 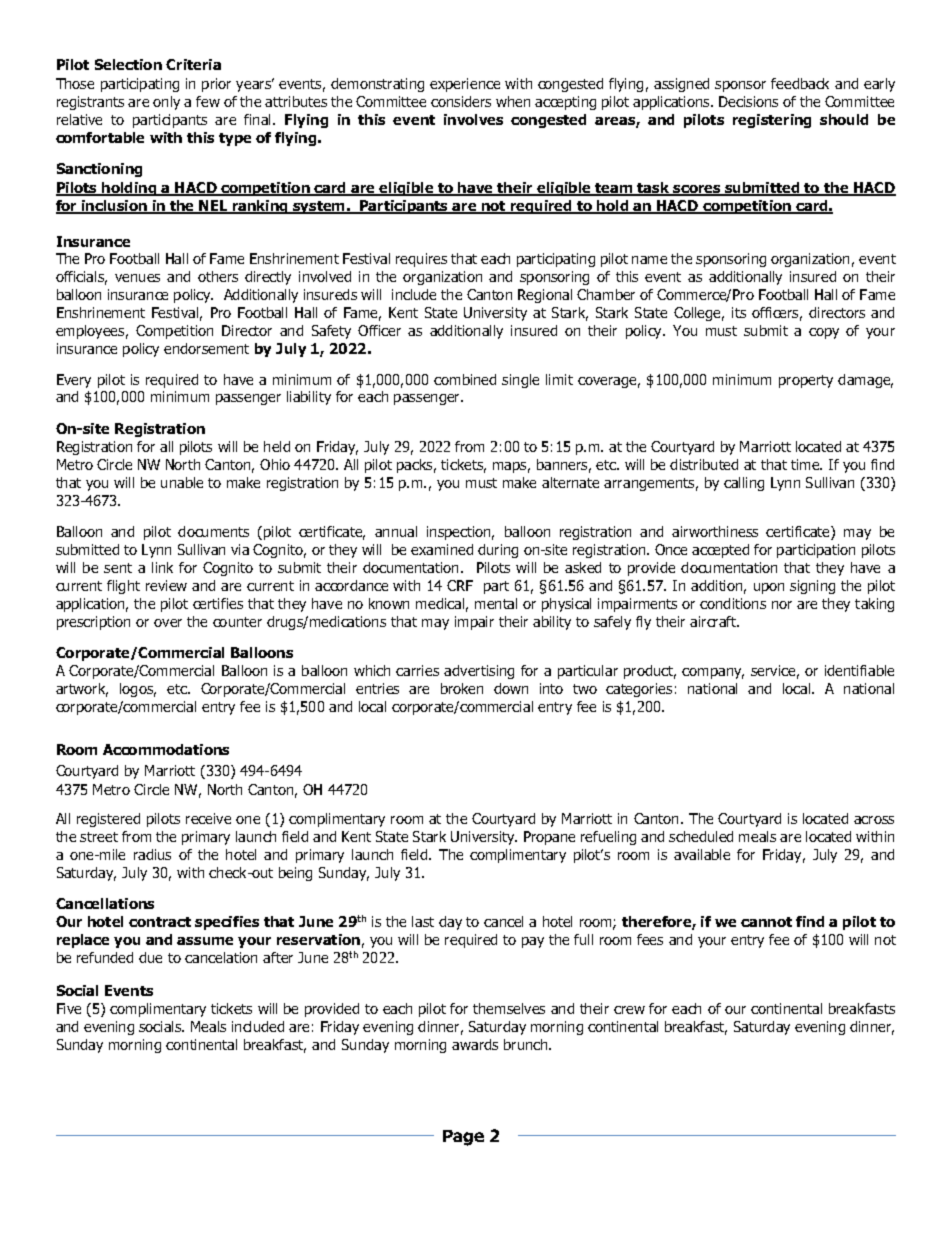 What do you see at coordinates (69, 1008) in the screenshot?
I see `Five` at bounding box center [69, 1008].
